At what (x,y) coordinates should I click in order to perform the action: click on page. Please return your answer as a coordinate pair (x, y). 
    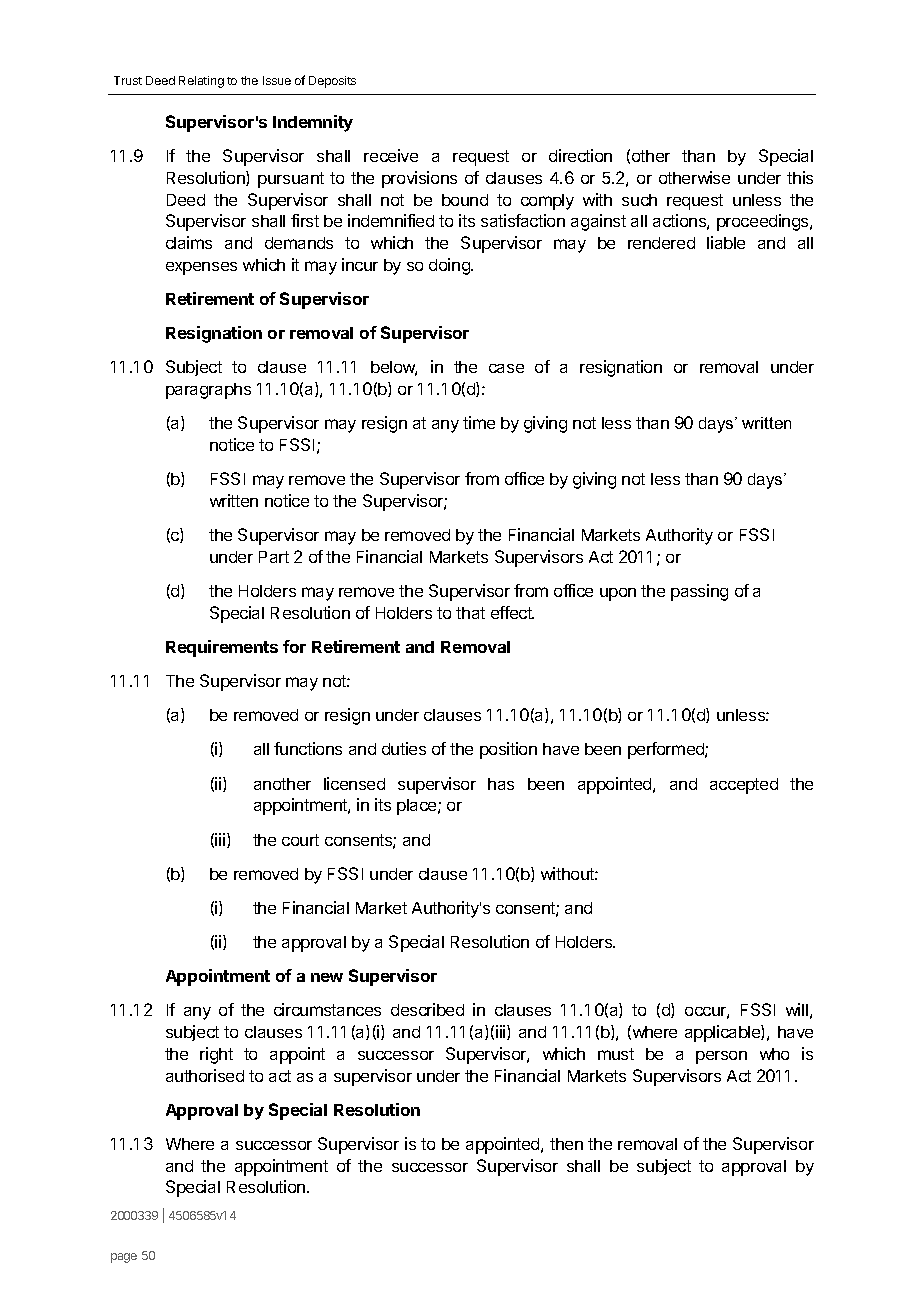
    Looking at the image, I should click on (124, 1258).
